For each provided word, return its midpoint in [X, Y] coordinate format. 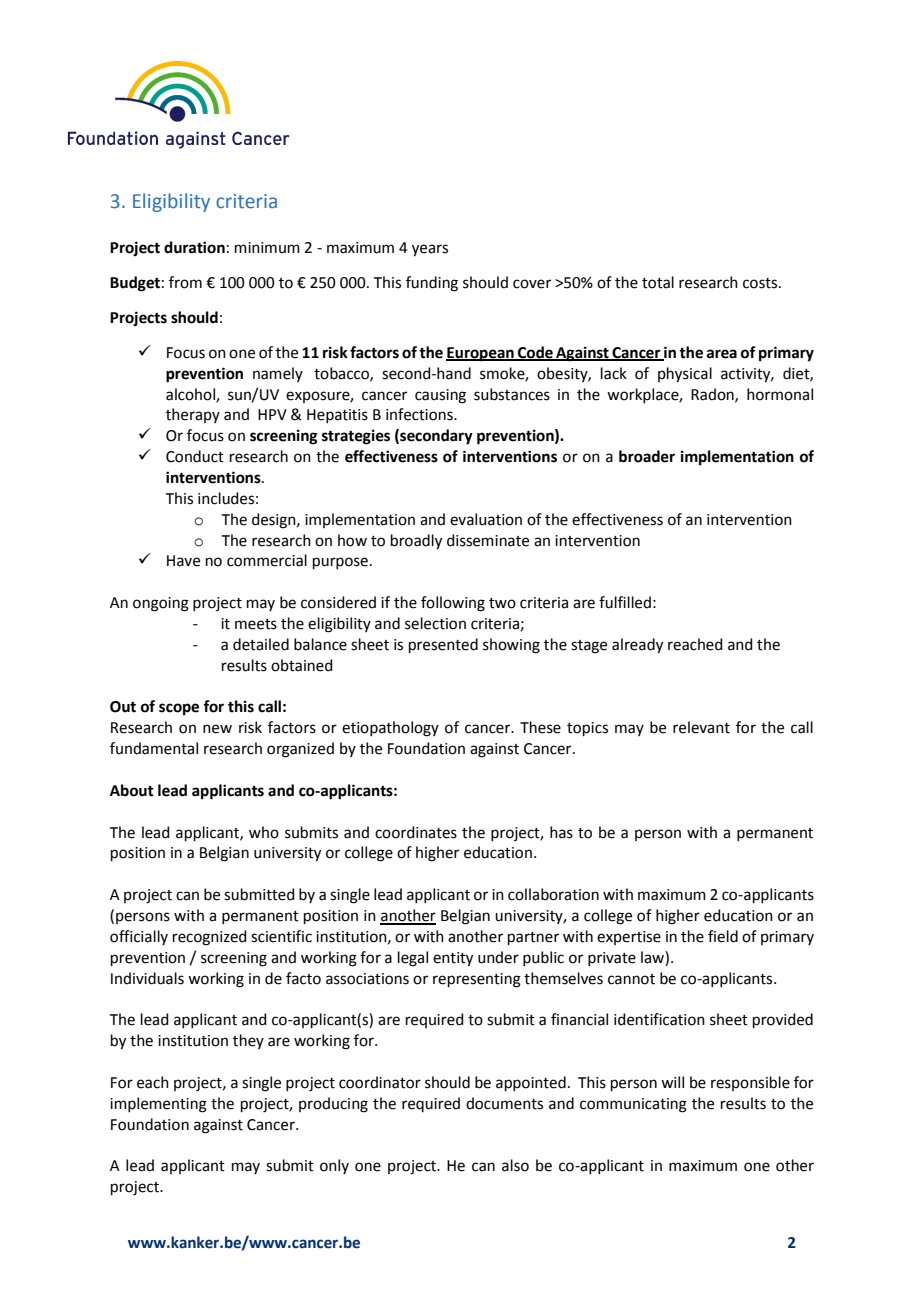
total [658, 282]
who [264, 832]
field [723, 936]
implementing [158, 1105]
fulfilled [625, 602]
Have [183, 561]
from [185, 282]
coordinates [416, 832]
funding [432, 284]
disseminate [488, 540]
